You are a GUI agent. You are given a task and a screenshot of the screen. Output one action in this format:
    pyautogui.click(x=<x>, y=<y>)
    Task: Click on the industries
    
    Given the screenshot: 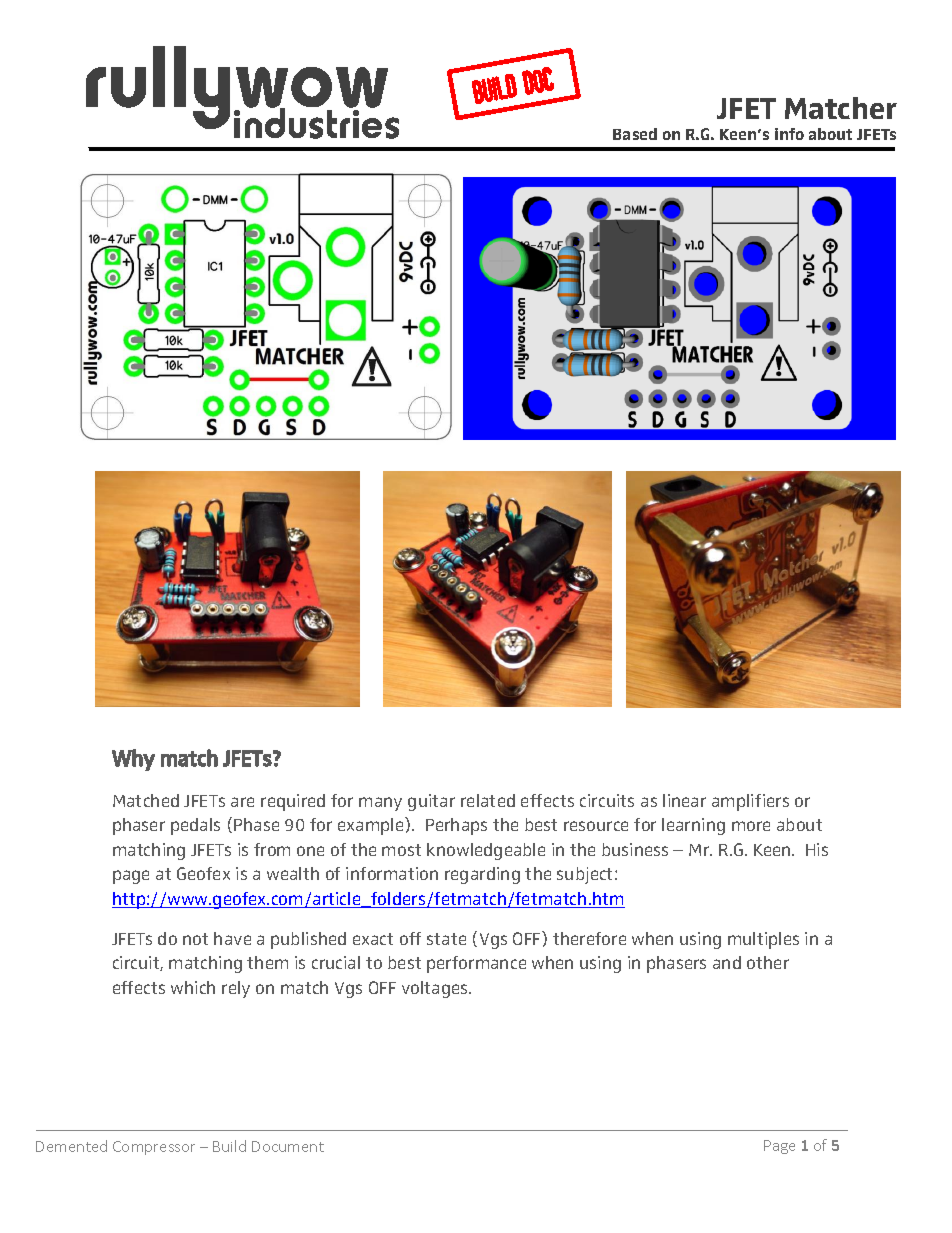 What is the action you would take?
    pyautogui.click(x=316, y=122)
